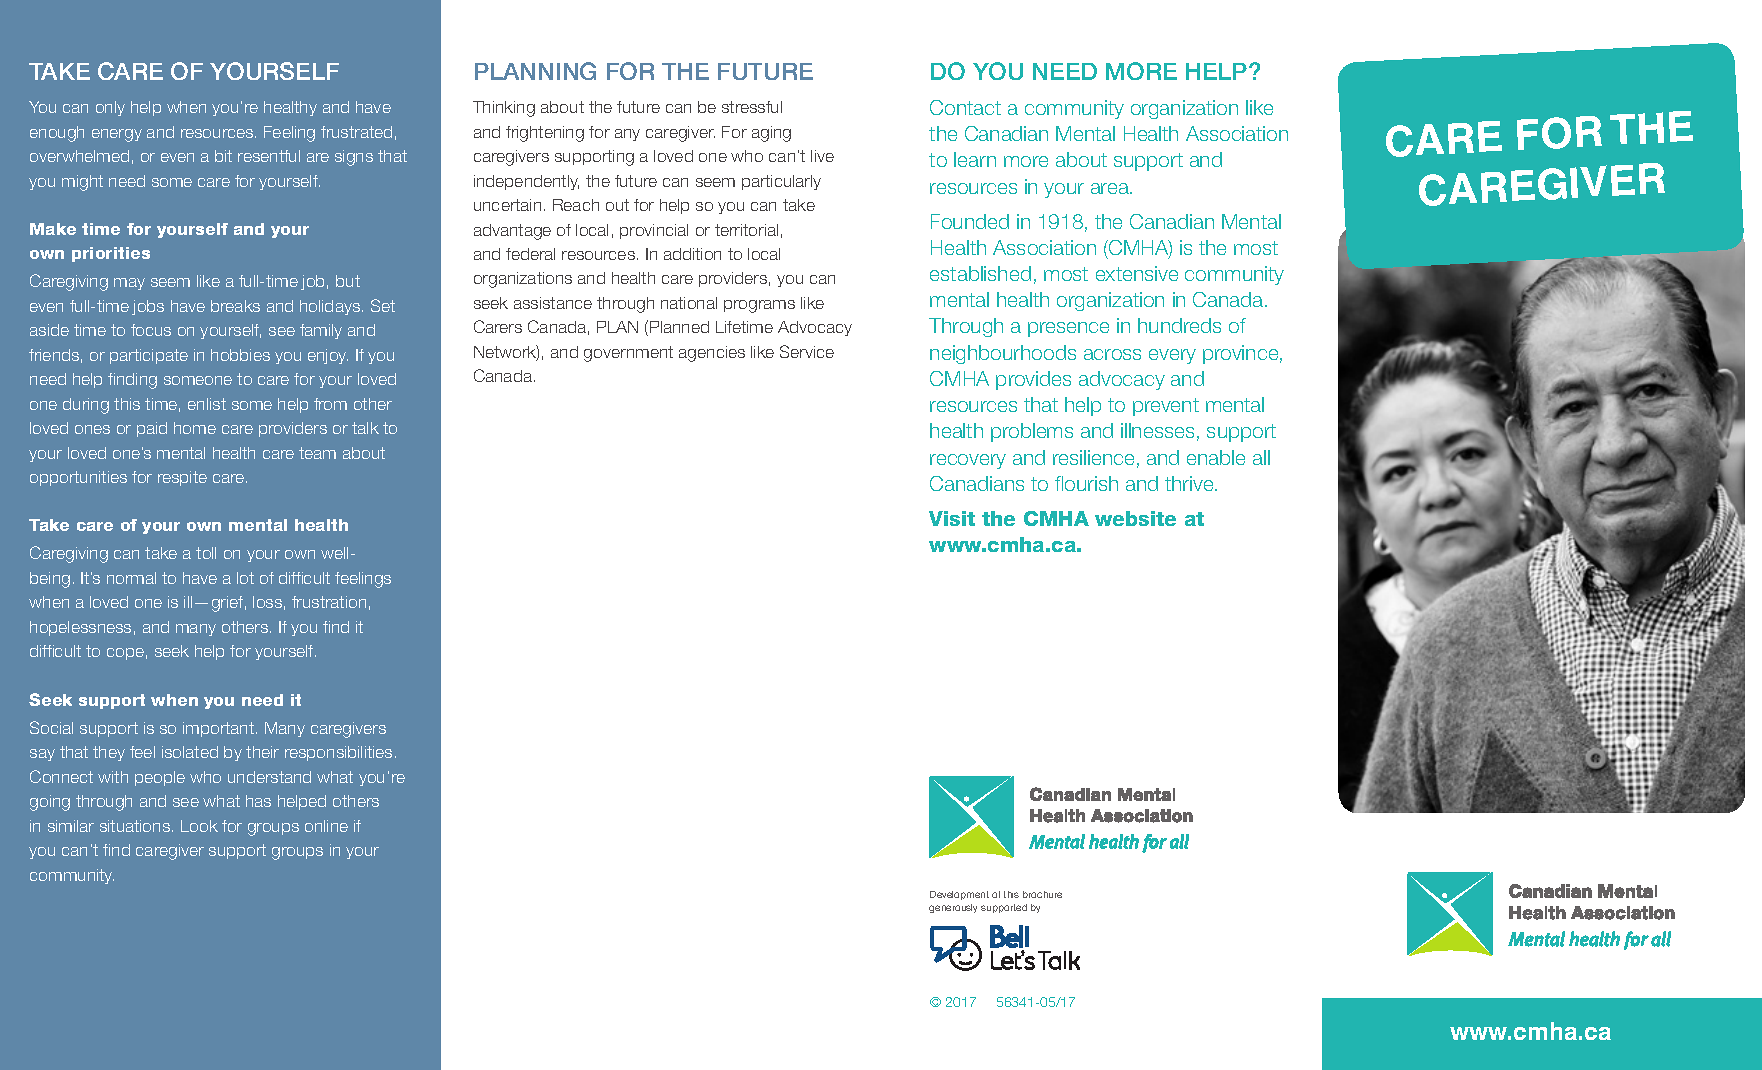 This screenshot has height=1070, width=1762. Describe the element at coordinates (1033, 380) in the screenshot. I see `provides` at that location.
